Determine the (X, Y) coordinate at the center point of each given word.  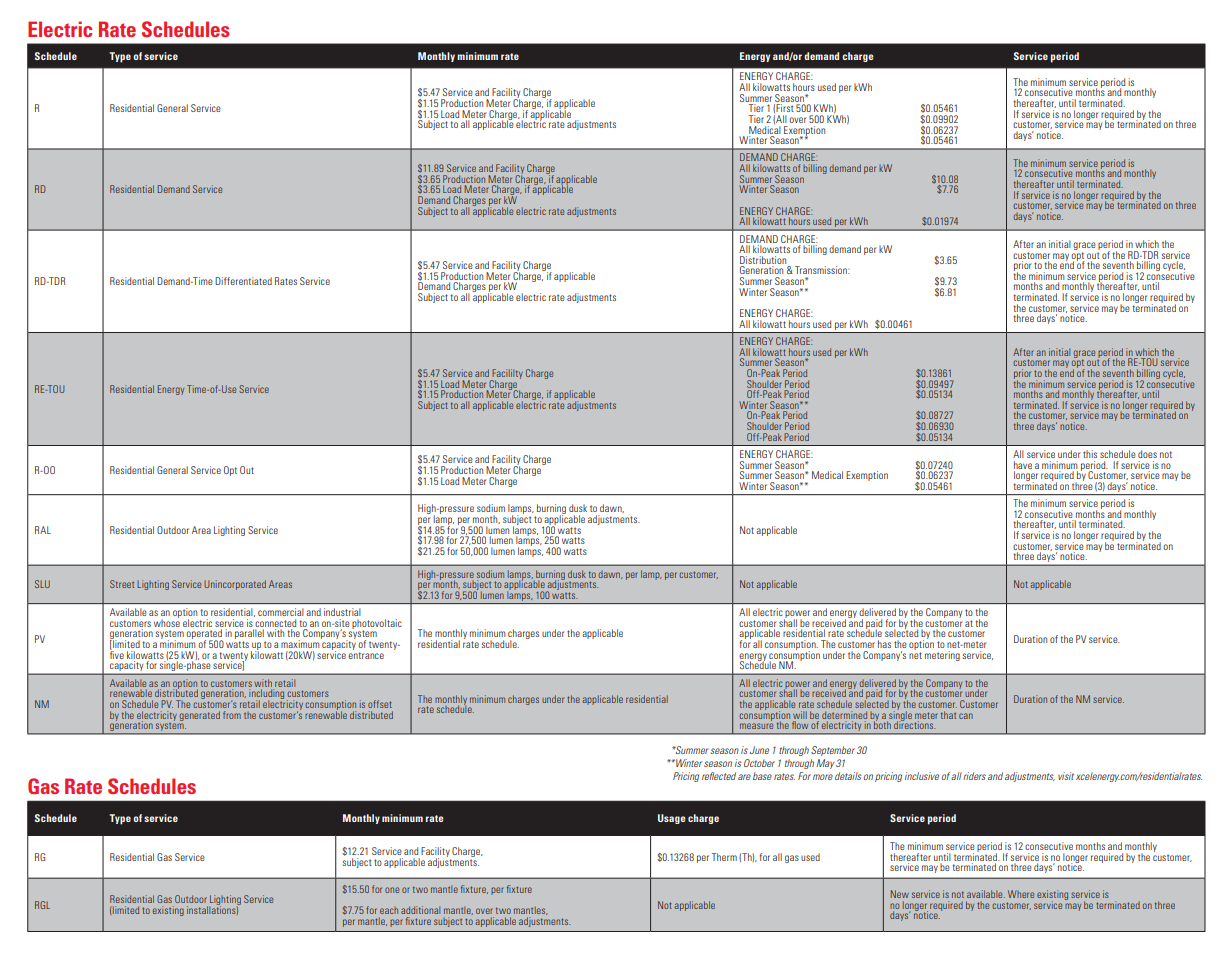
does (1147, 454)
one (392, 890)
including (268, 694)
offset (380, 704)
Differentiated (243, 281)
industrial (342, 612)
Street (122, 584)
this (1090, 454)
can (966, 716)
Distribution (763, 260)
